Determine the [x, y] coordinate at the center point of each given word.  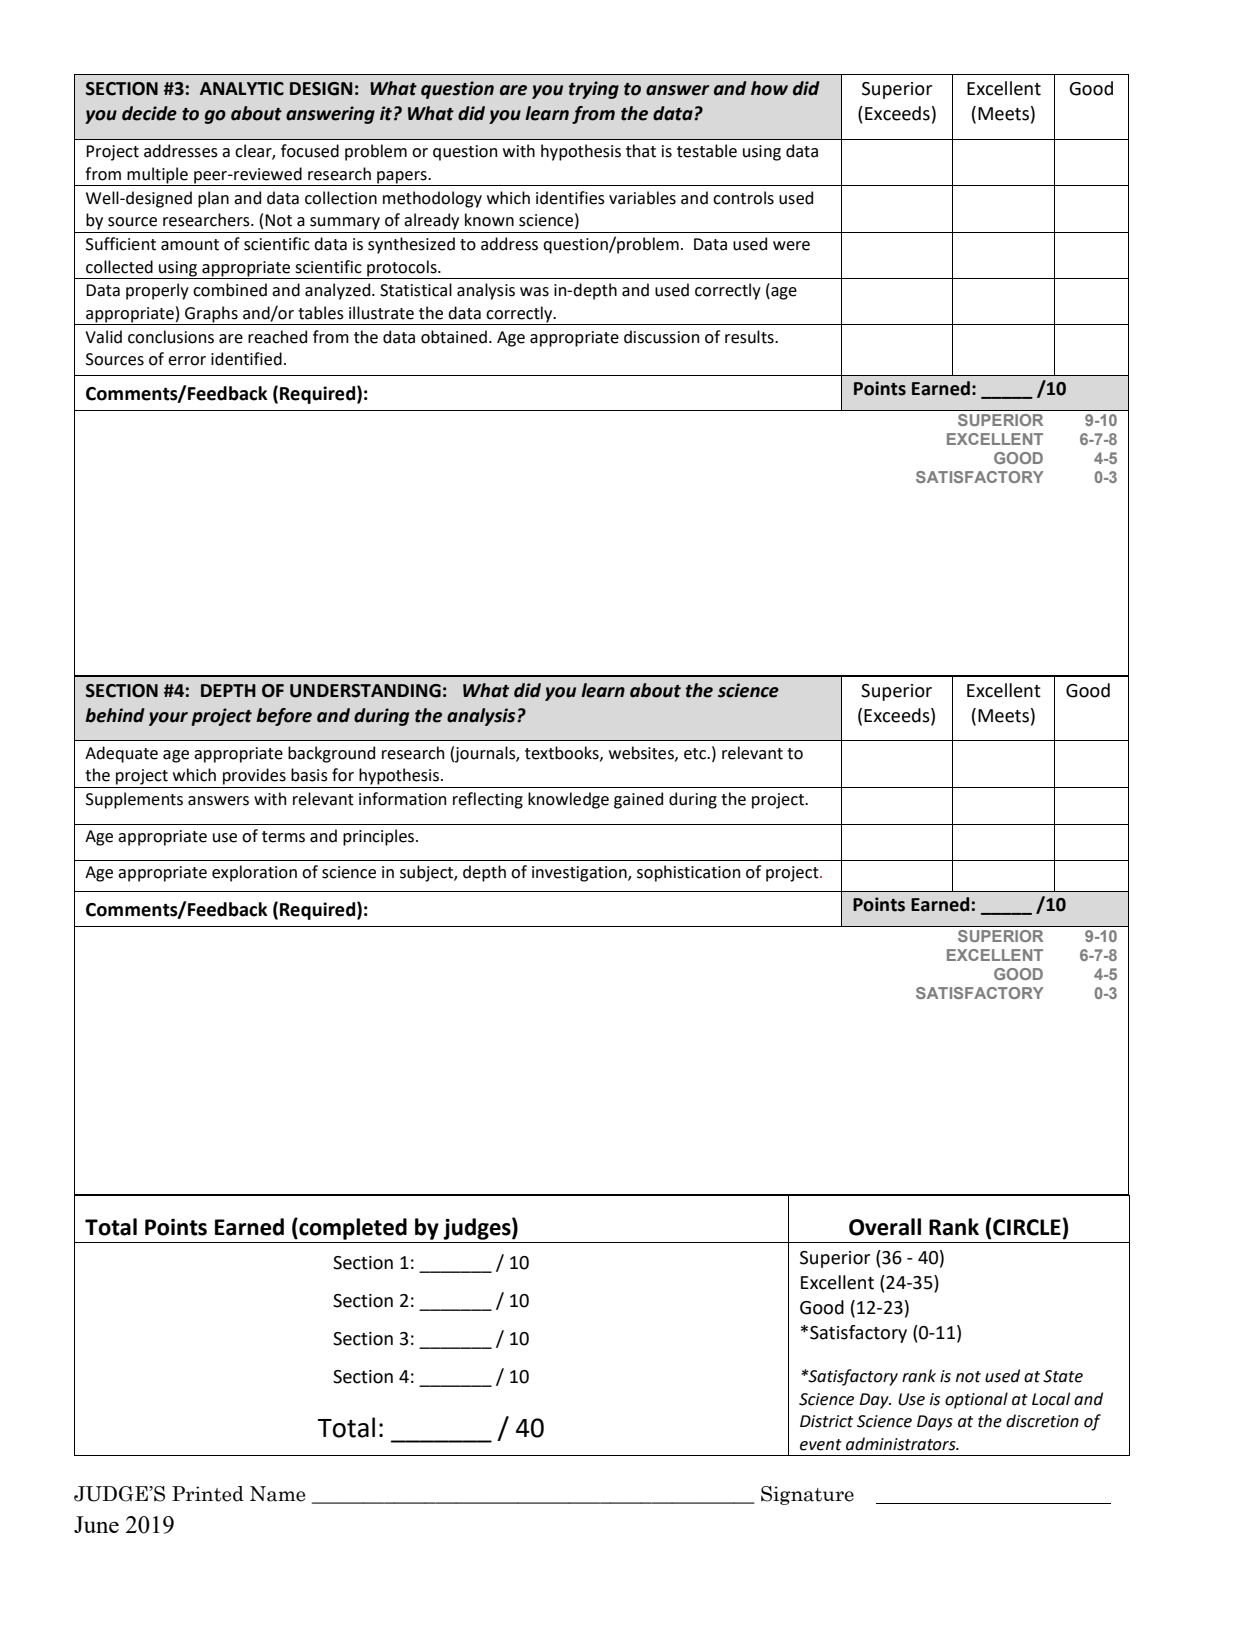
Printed [208, 1494]
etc [696, 754]
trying [594, 90]
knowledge [568, 800]
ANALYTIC [242, 89]
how [769, 88]
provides [254, 776]
